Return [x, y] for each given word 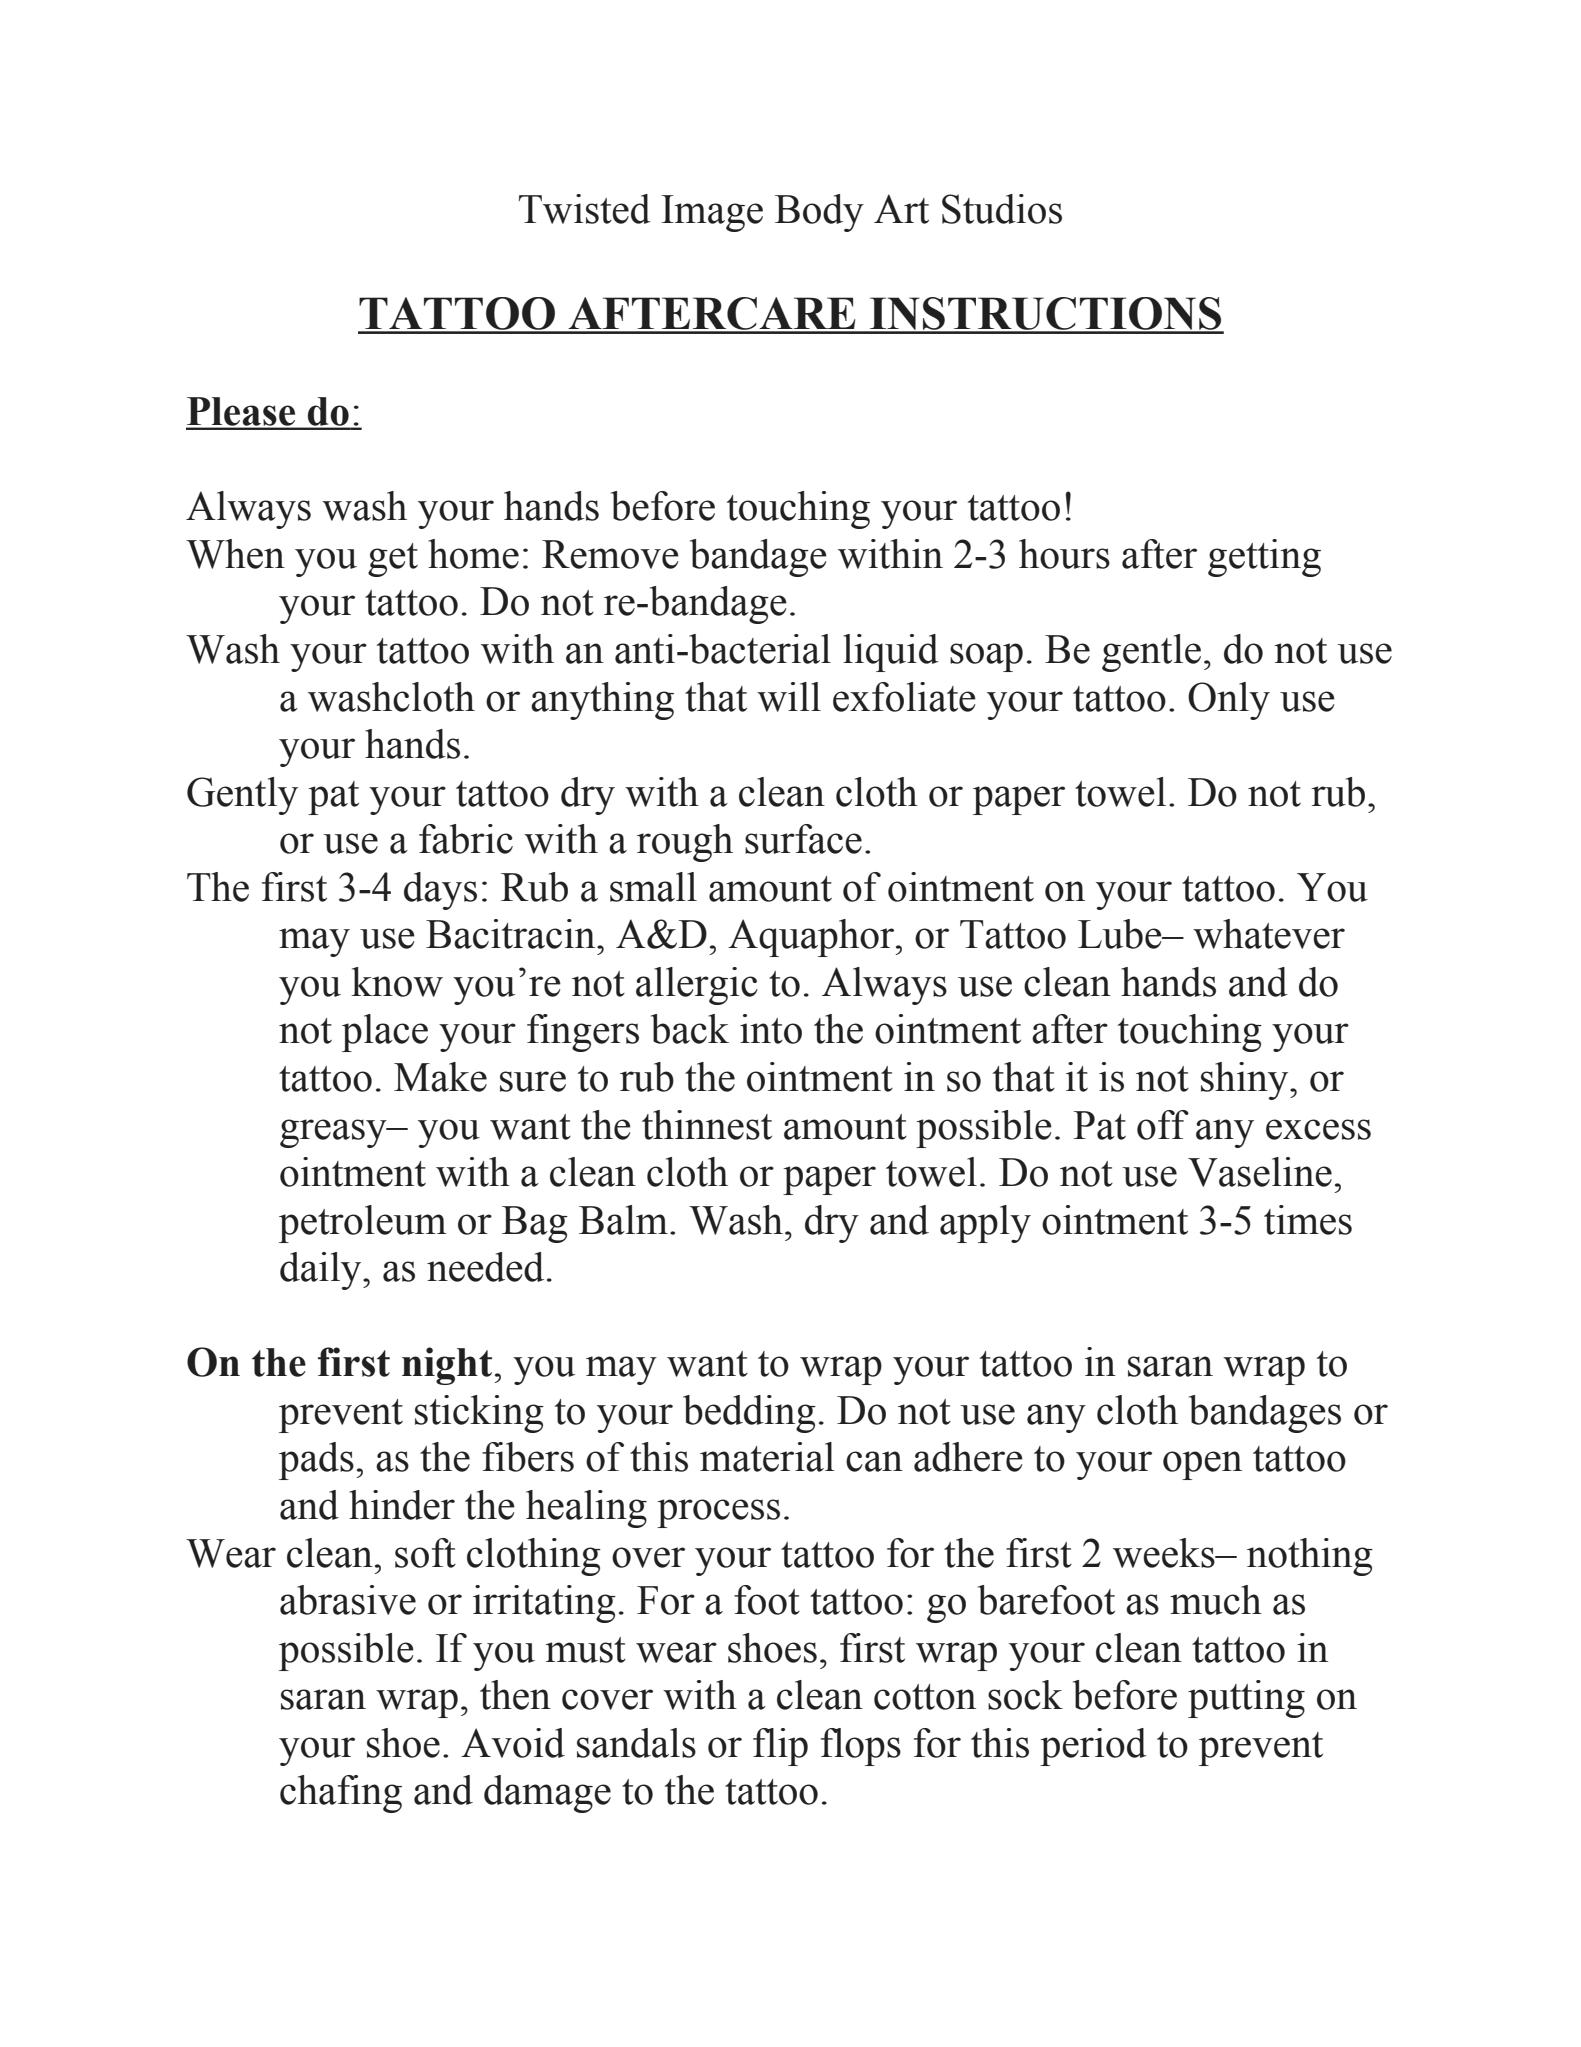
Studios [1002, 209]
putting [1246, 1699]
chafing [341, 1794]
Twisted [585, 209]
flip [780, 1747]
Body [819, 213]
